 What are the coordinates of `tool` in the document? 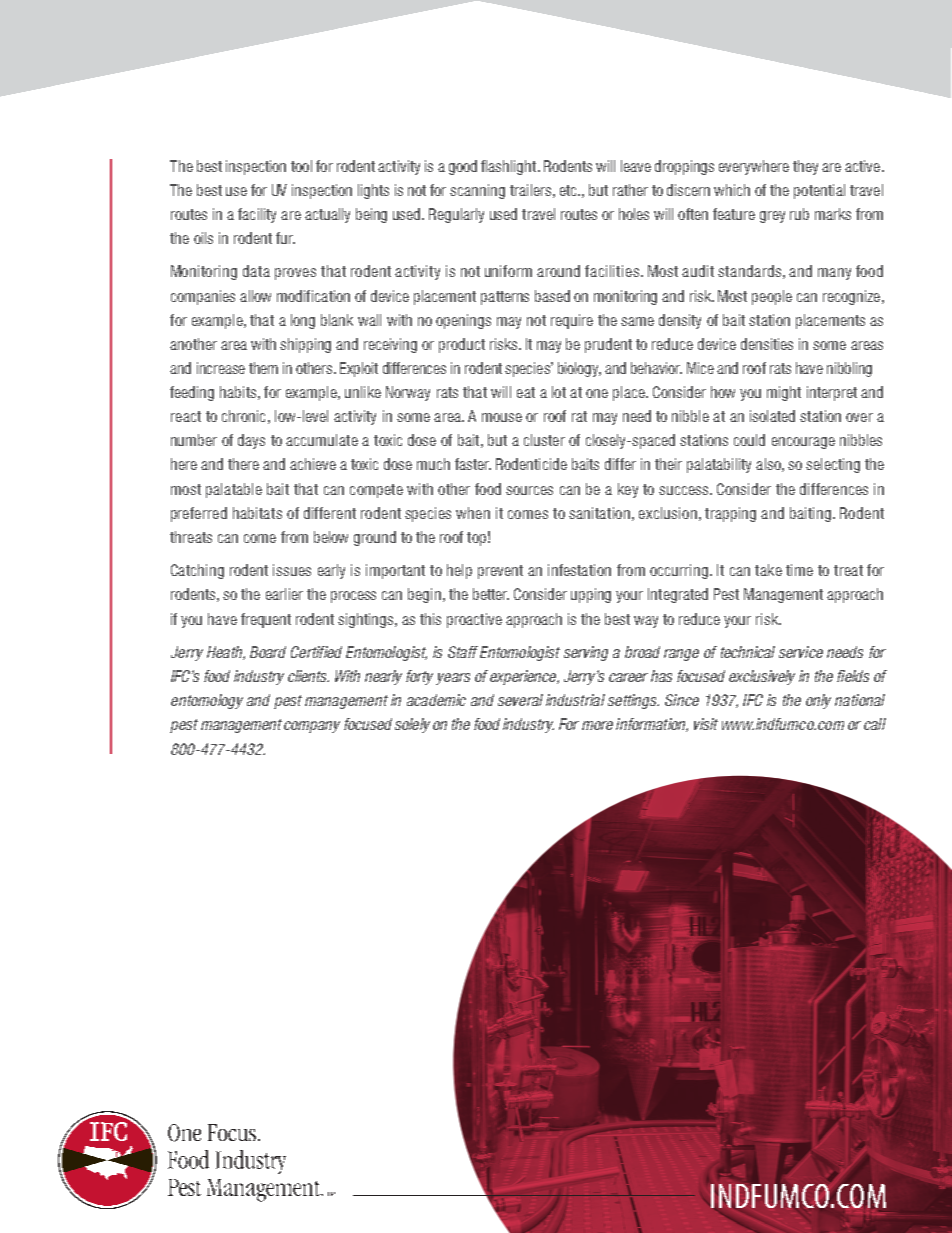 It's located at (301, 166).
